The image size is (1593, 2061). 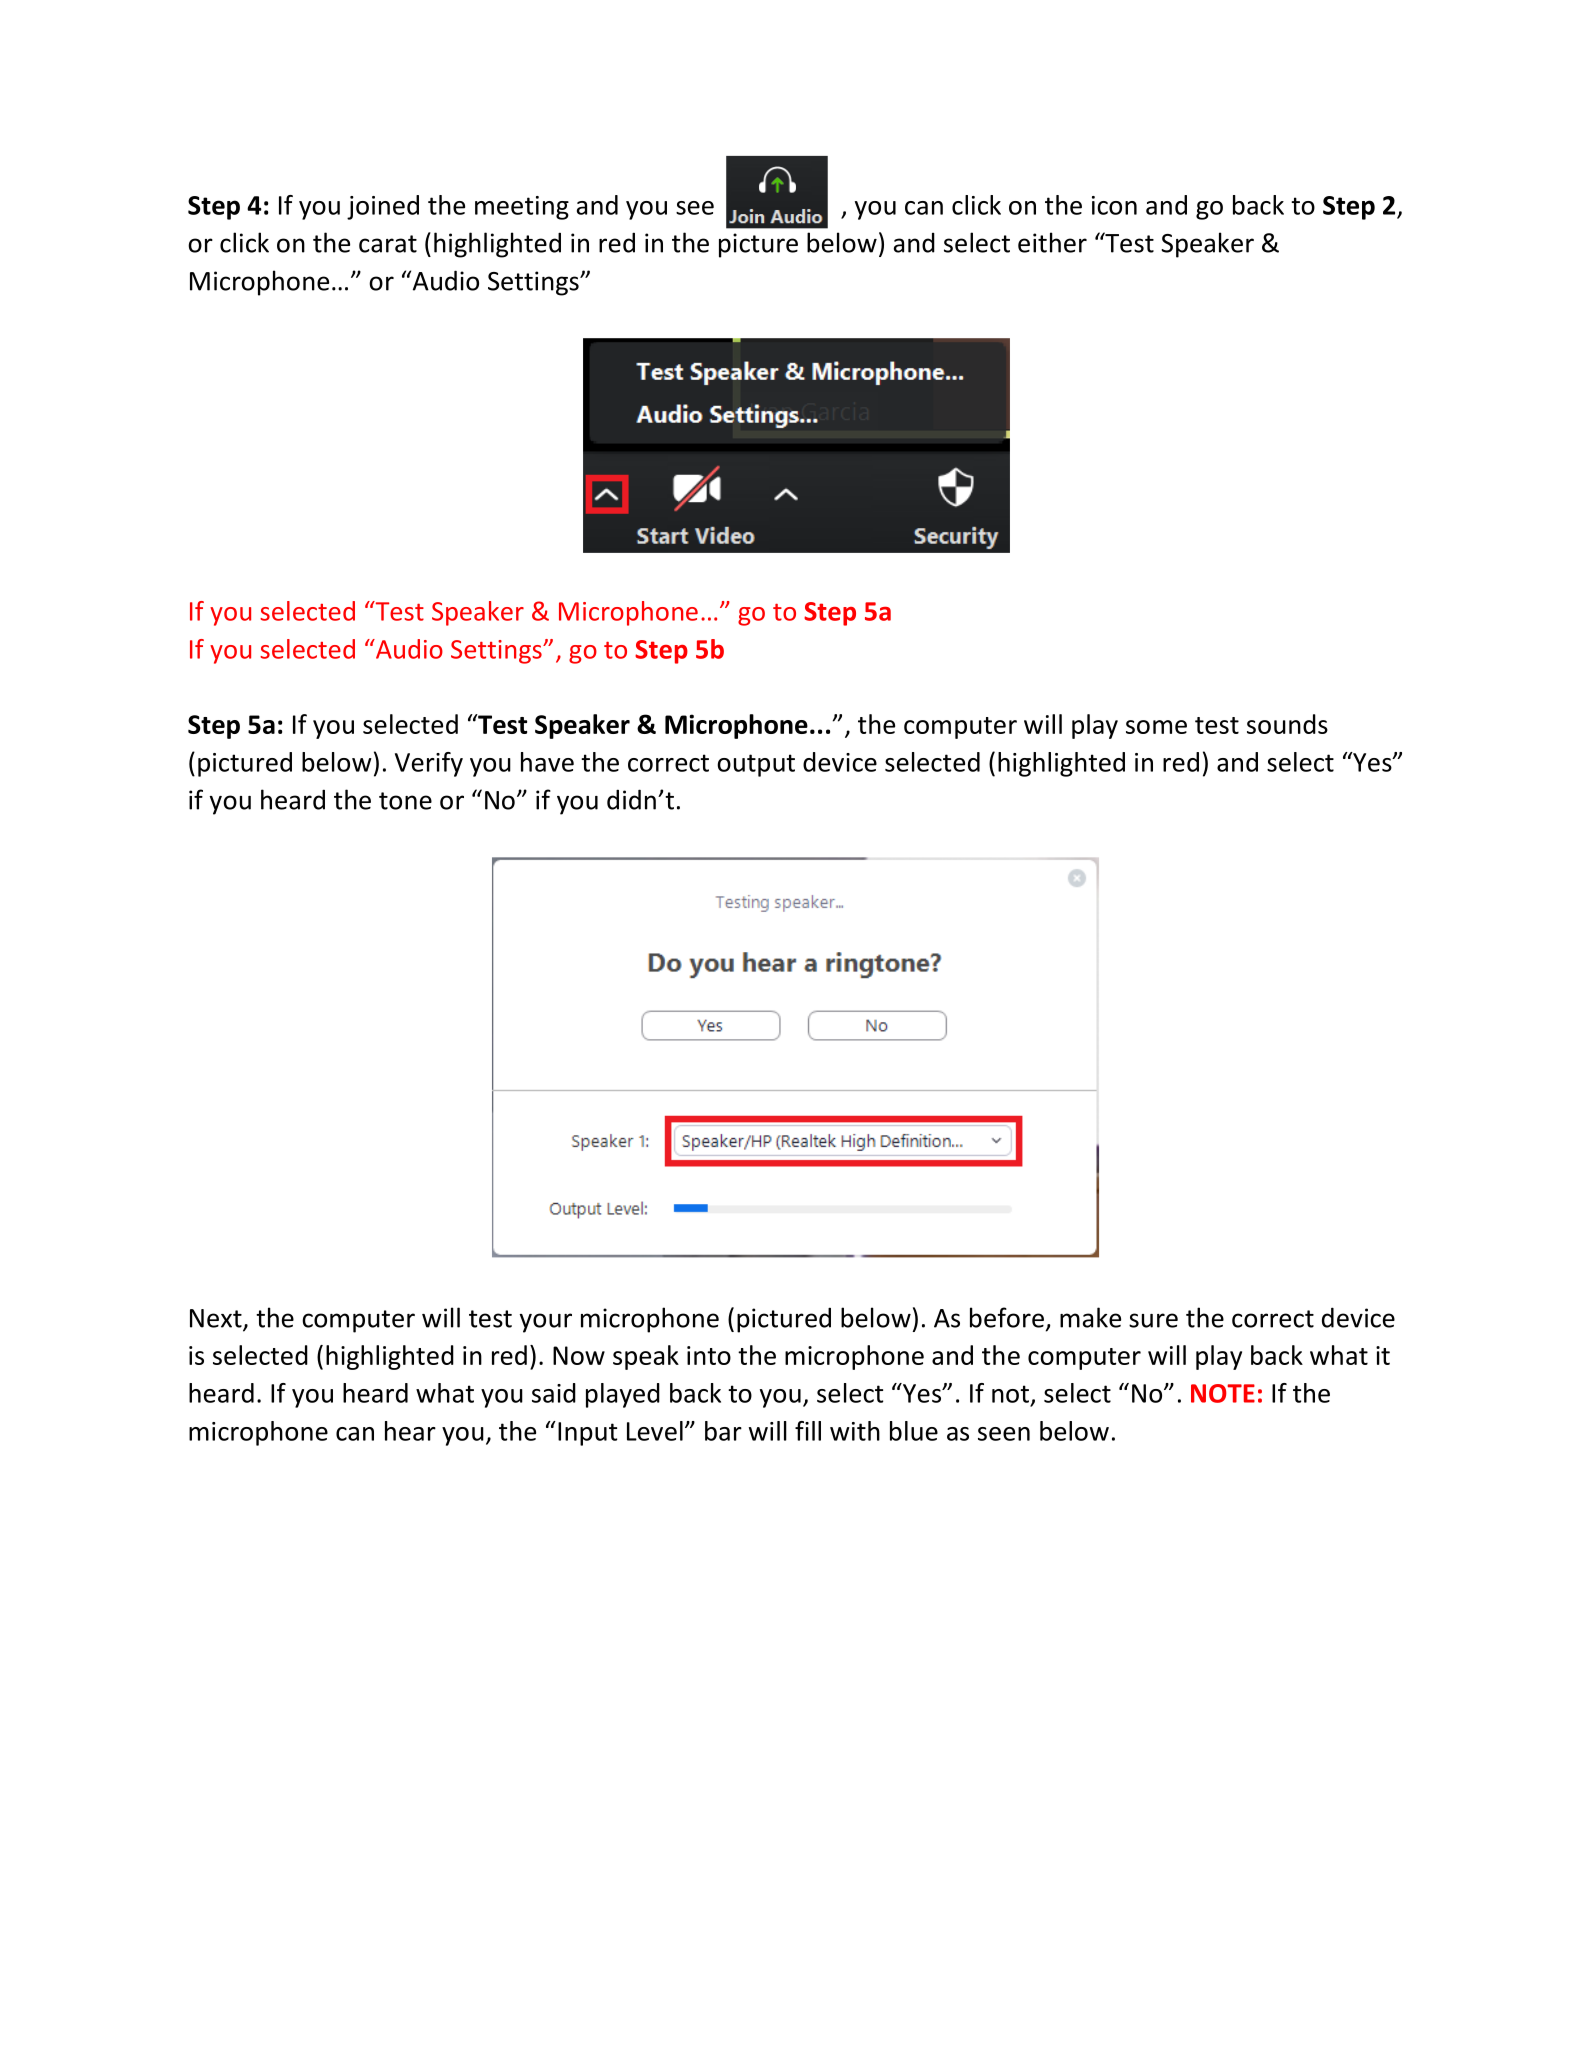 What do you see at coordinates (554, 1393) in the document?
I see `said` at bounding box center [554, 1393].
